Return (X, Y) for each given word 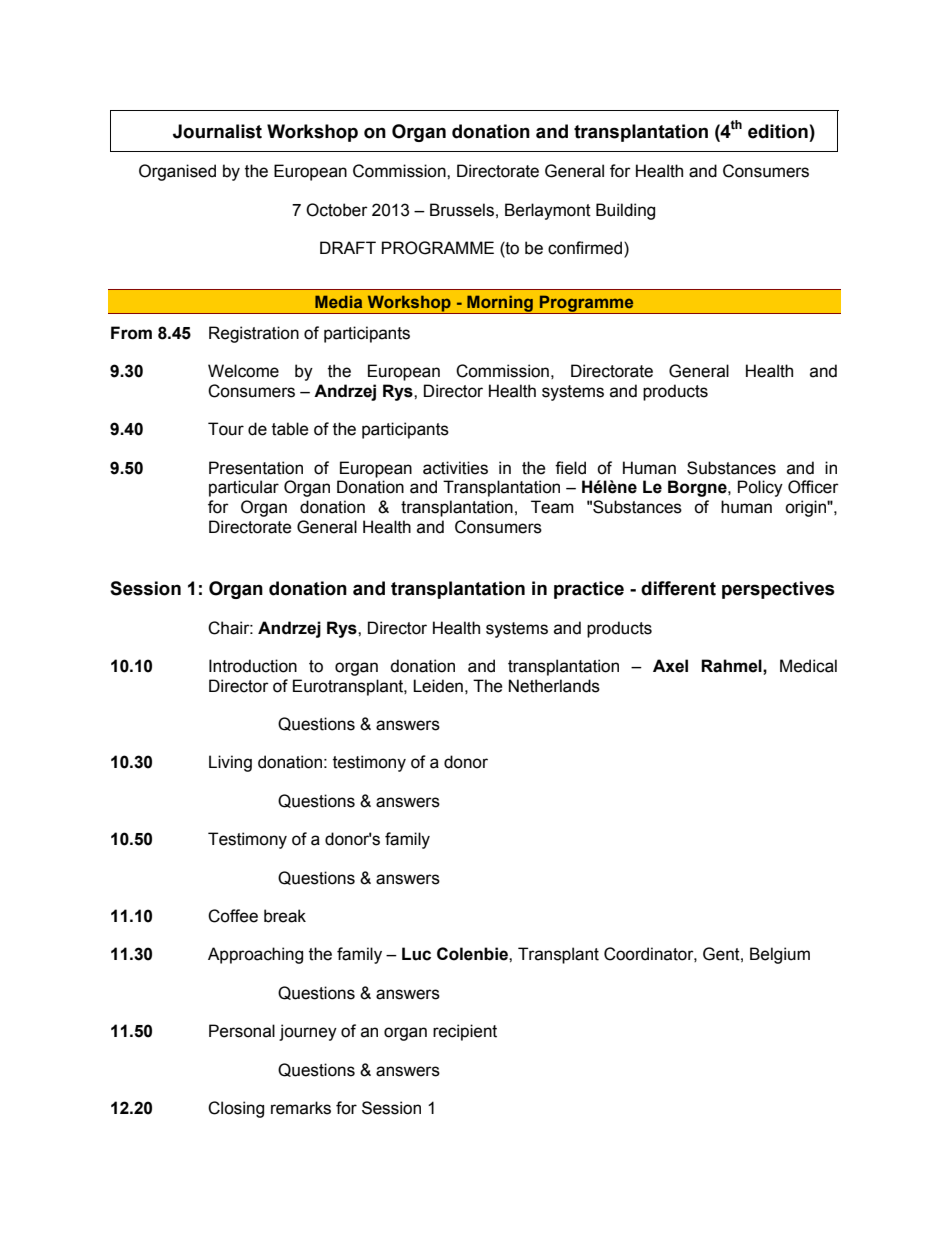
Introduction (253, 666)
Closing (236, 1109)
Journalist (217, 131)
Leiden (438, 686)
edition (778, 131)
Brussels (462, 210)
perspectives (778, 590)
